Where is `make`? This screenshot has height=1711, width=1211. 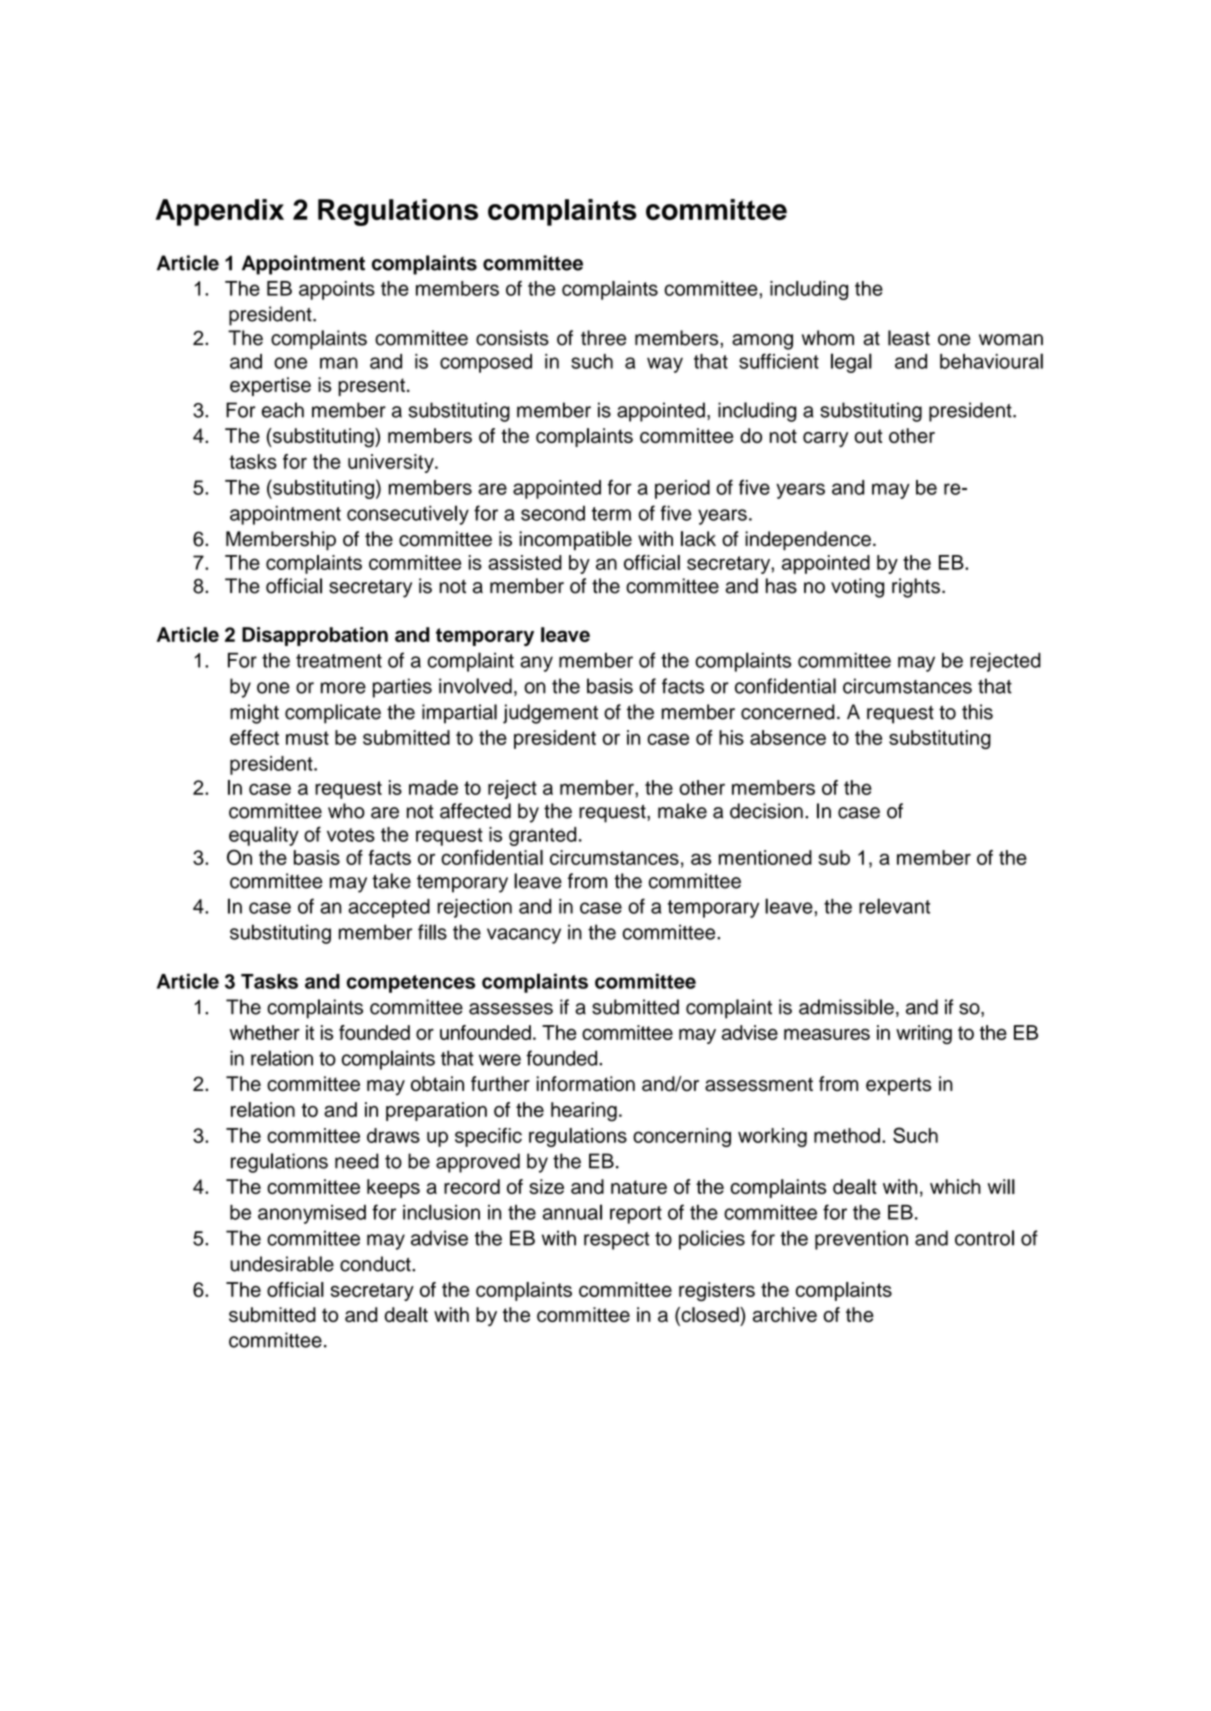 make is located at coordinates (682, 811).
